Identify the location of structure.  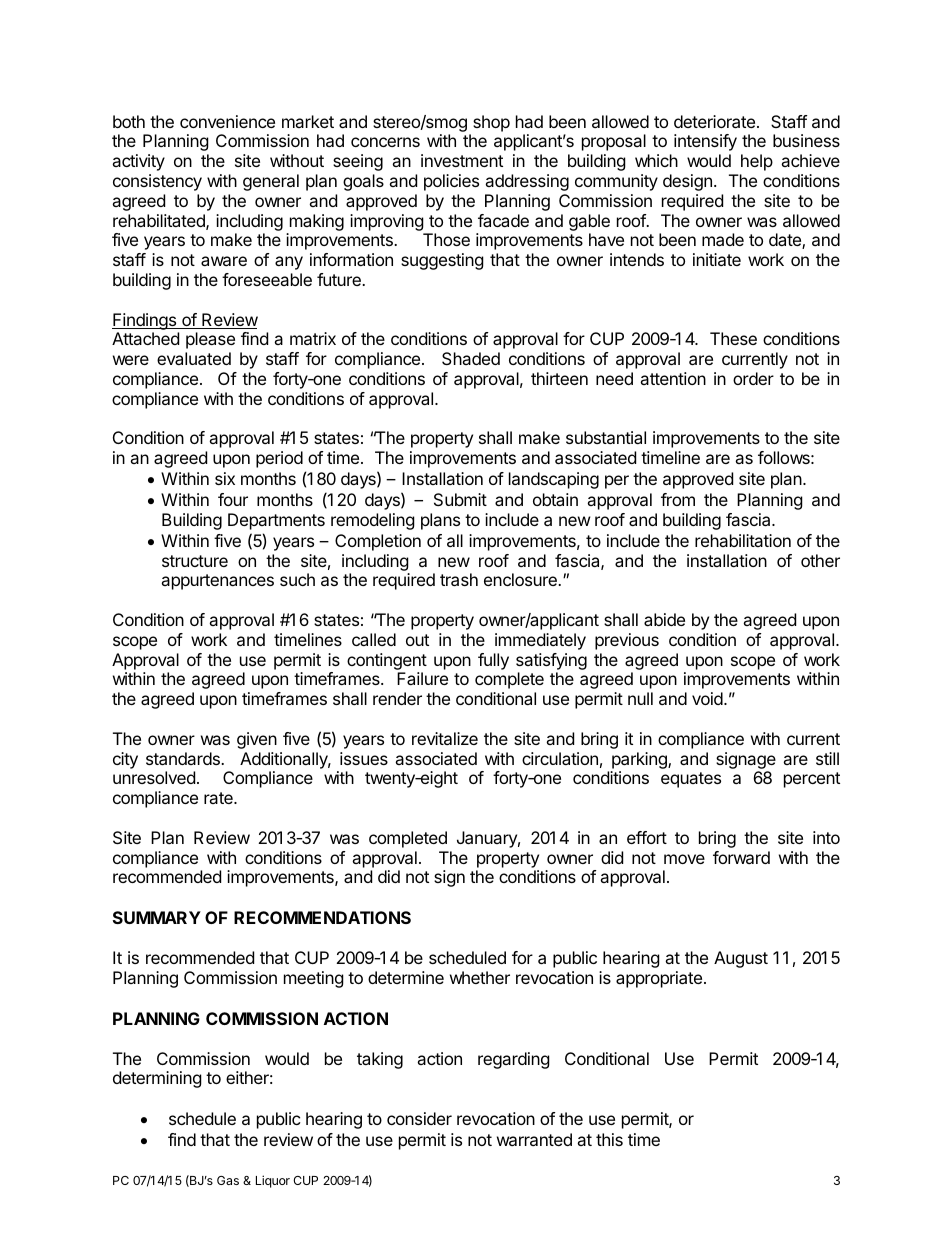
(195, 561).
